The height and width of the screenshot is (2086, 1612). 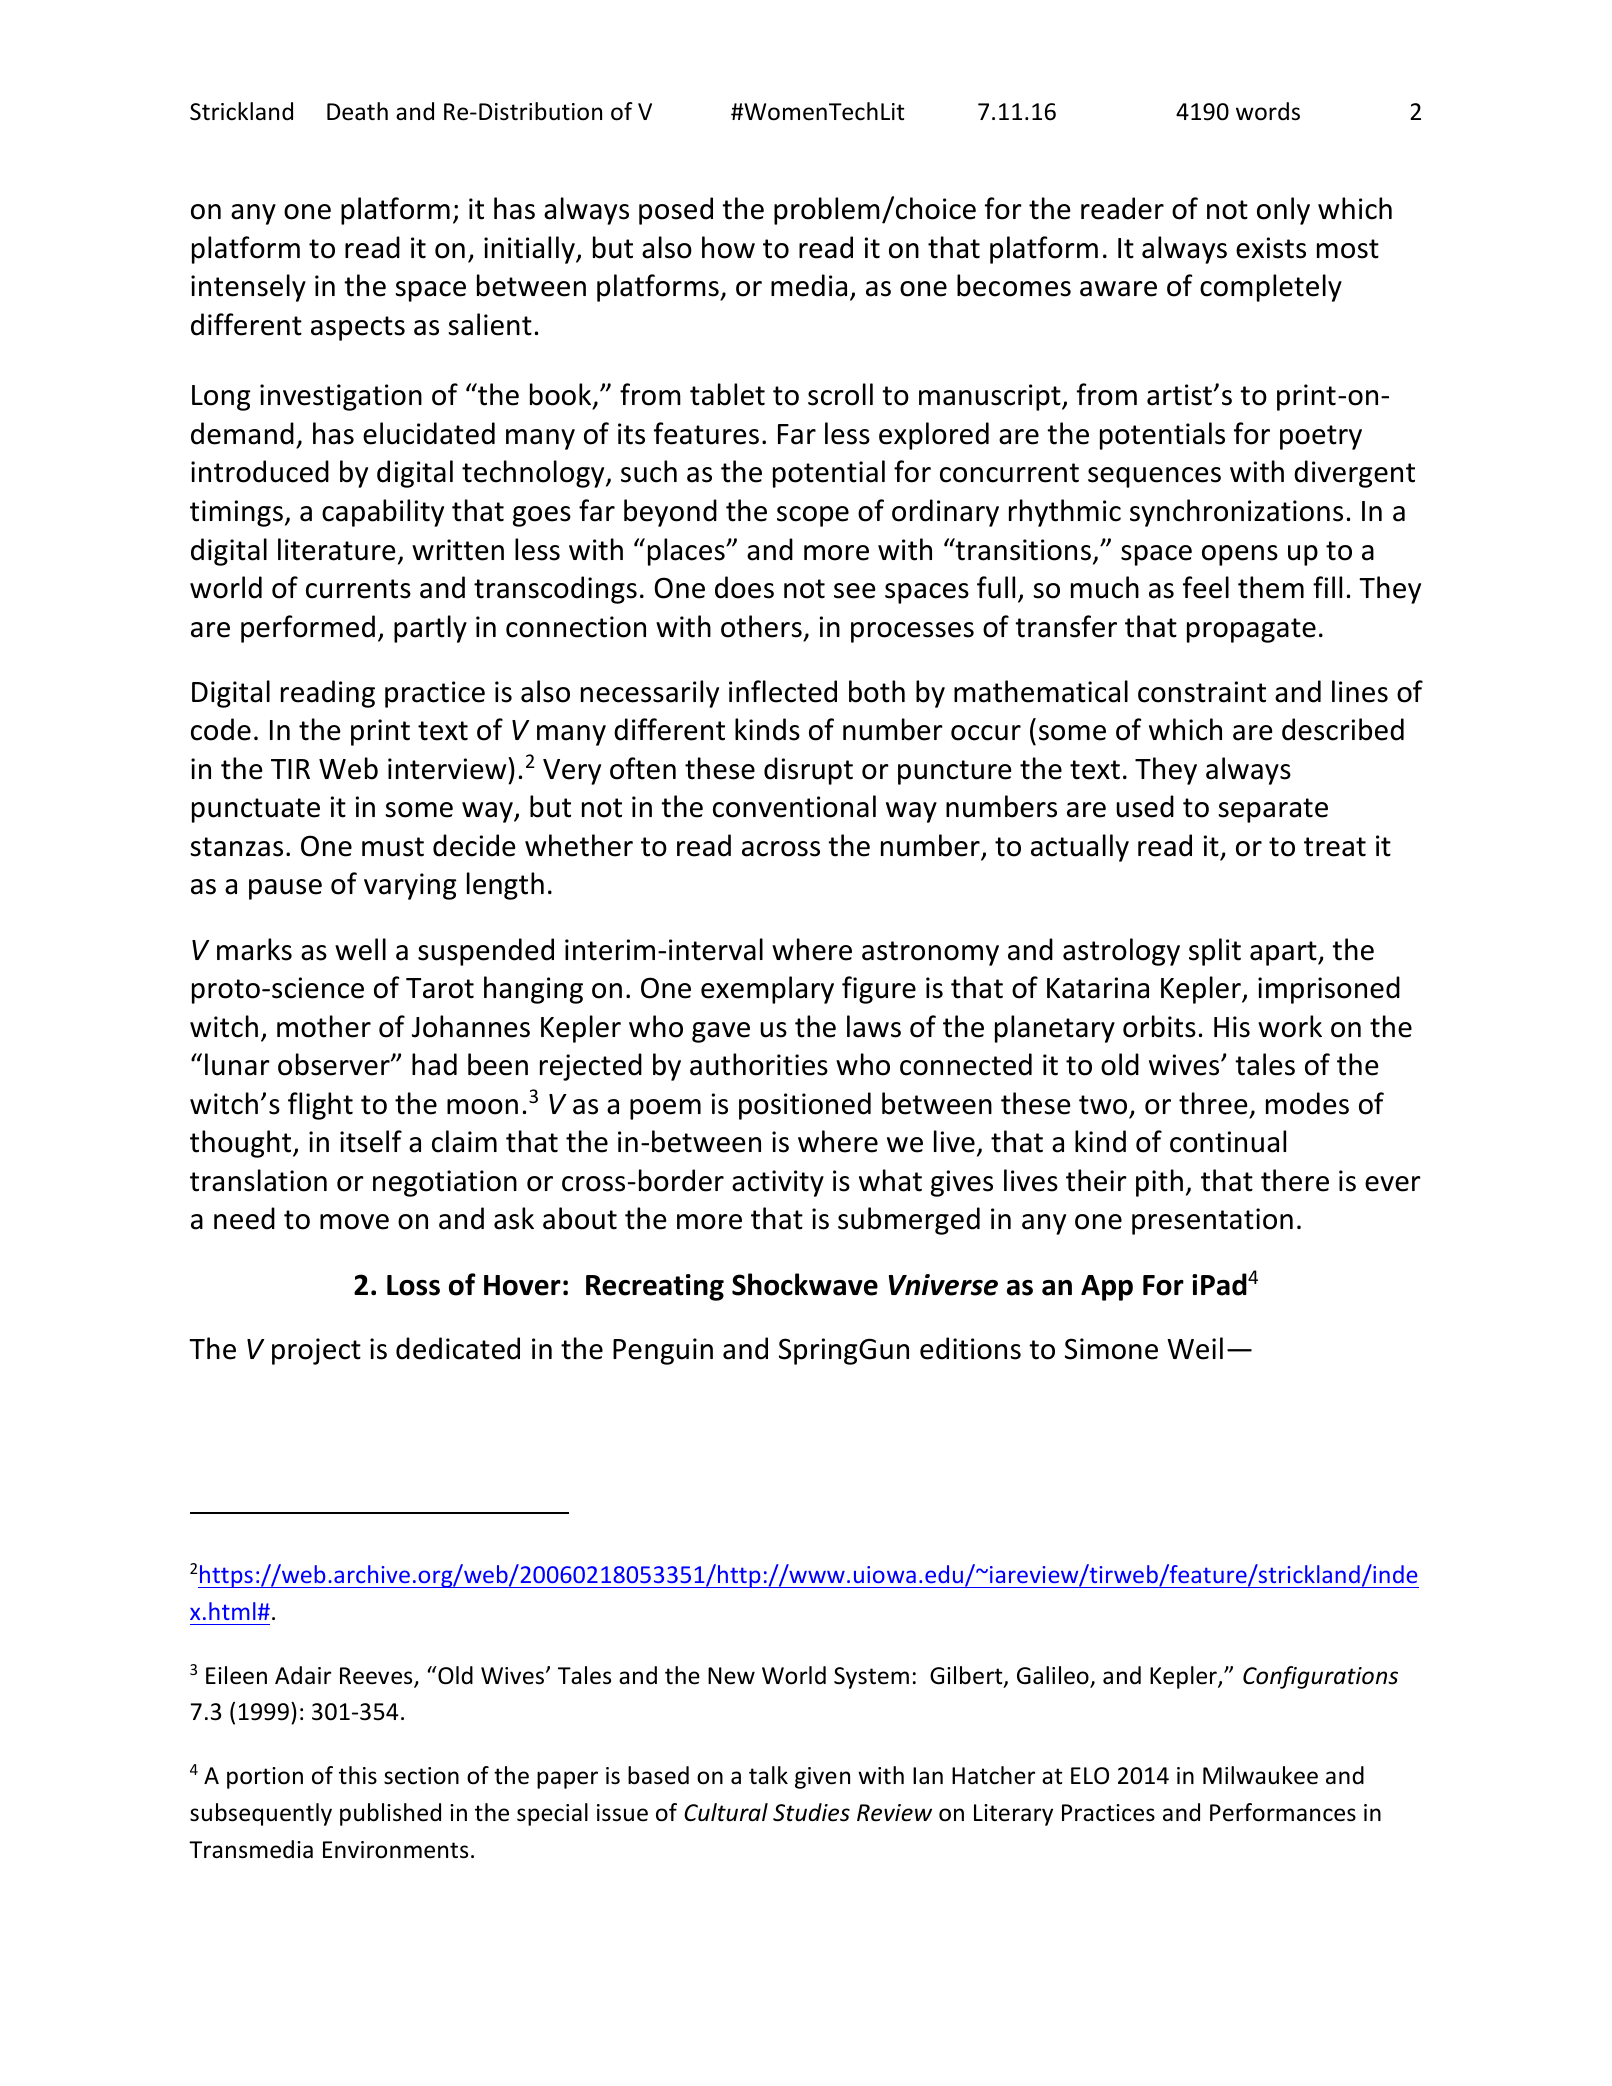 What do you see at coordinates (805, 1284) in the screenshot?
I see `Shockwave` at bounding box center [805, 1284].
